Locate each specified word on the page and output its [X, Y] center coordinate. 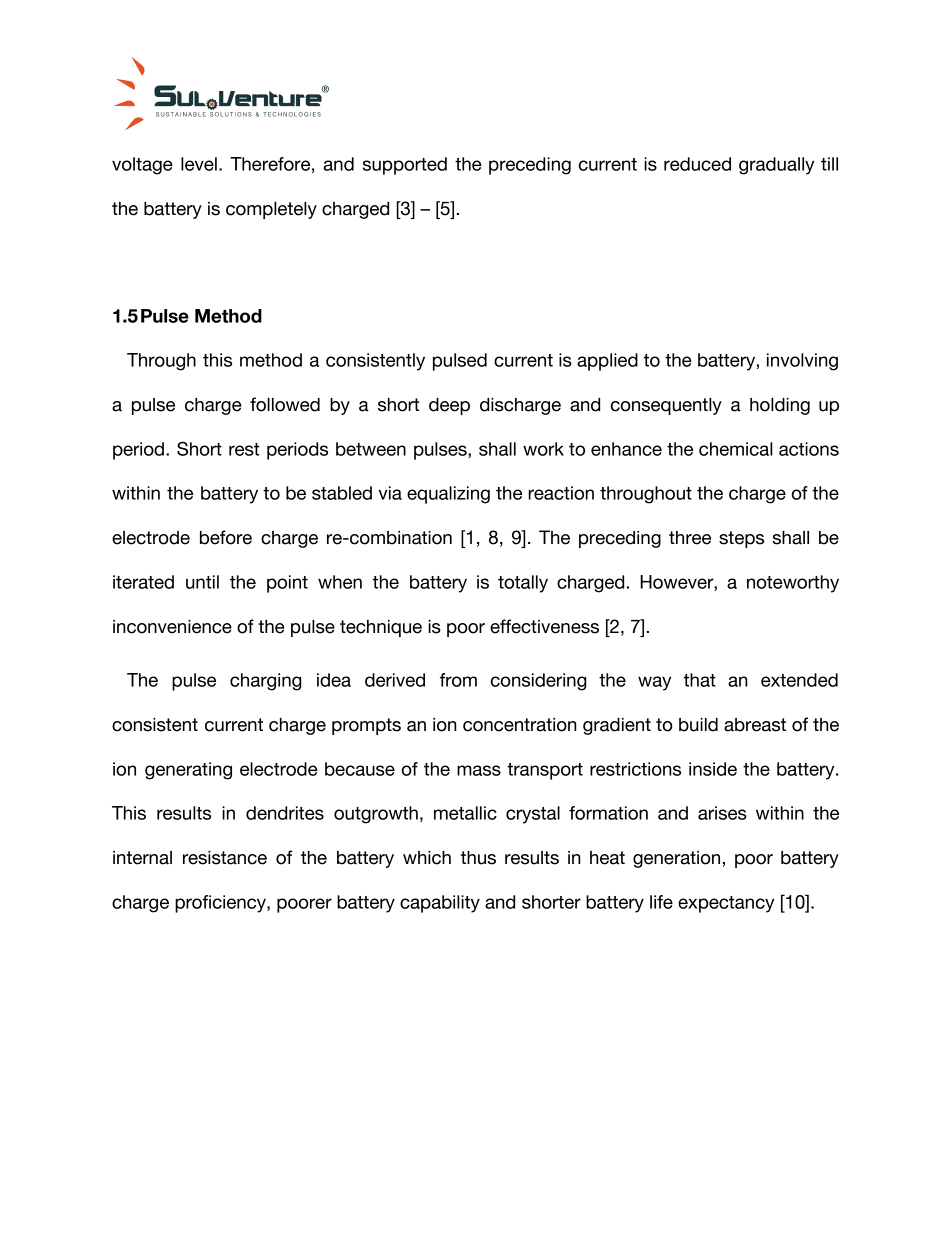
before [226, 537]
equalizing [448, 495]
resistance [225, 858]
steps [741, 539]
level [199, 164]
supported [405, 166]
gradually [776, 166]
